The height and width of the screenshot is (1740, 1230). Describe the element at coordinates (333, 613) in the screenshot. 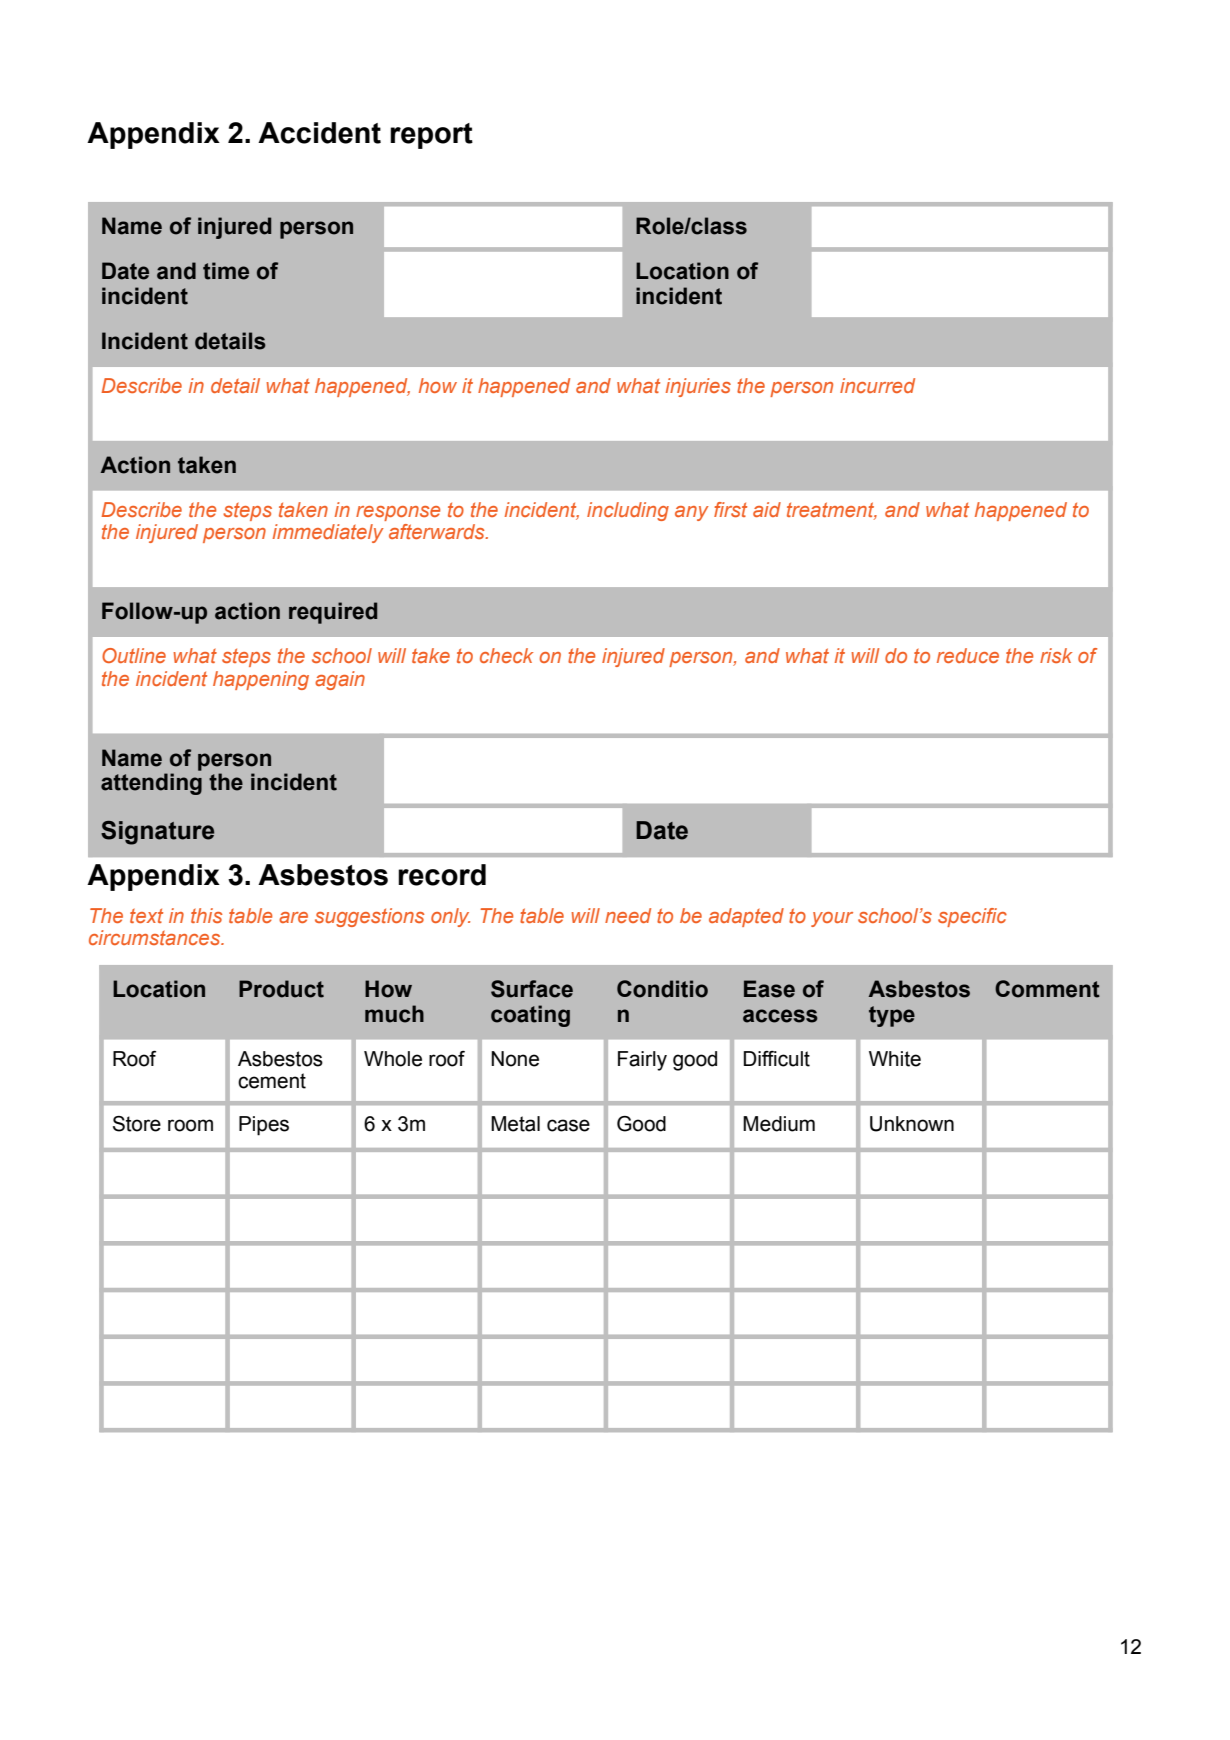

I see `required` at that location.
